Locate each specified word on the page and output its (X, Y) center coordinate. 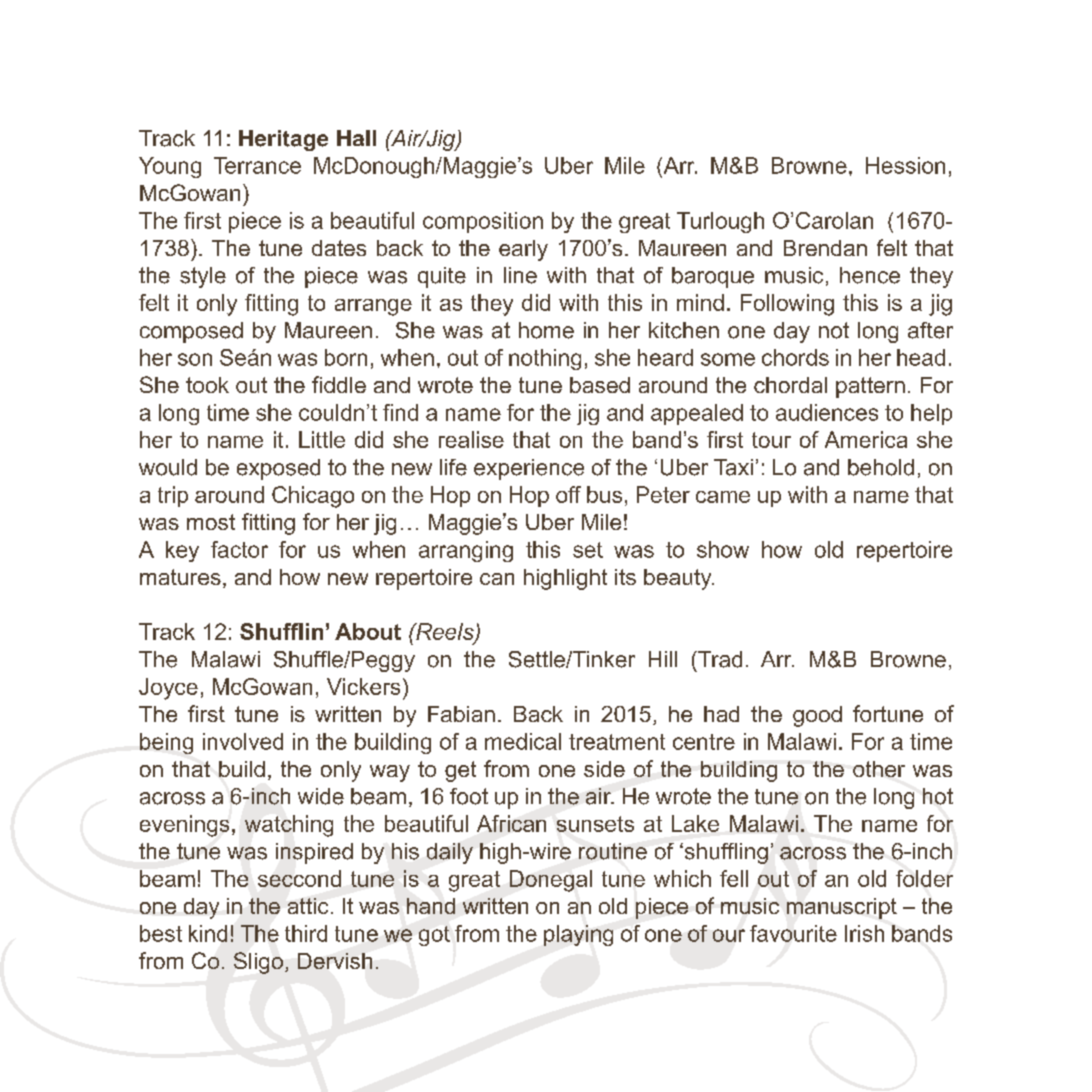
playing (578, 935)
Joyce (168, 689)
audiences (827, 412)
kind (208, 933)
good (817, 716)
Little (322, 439)
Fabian (461, 714)
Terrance (257, 165)
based (600, 385)
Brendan (825, 248)
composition (483, 222)
